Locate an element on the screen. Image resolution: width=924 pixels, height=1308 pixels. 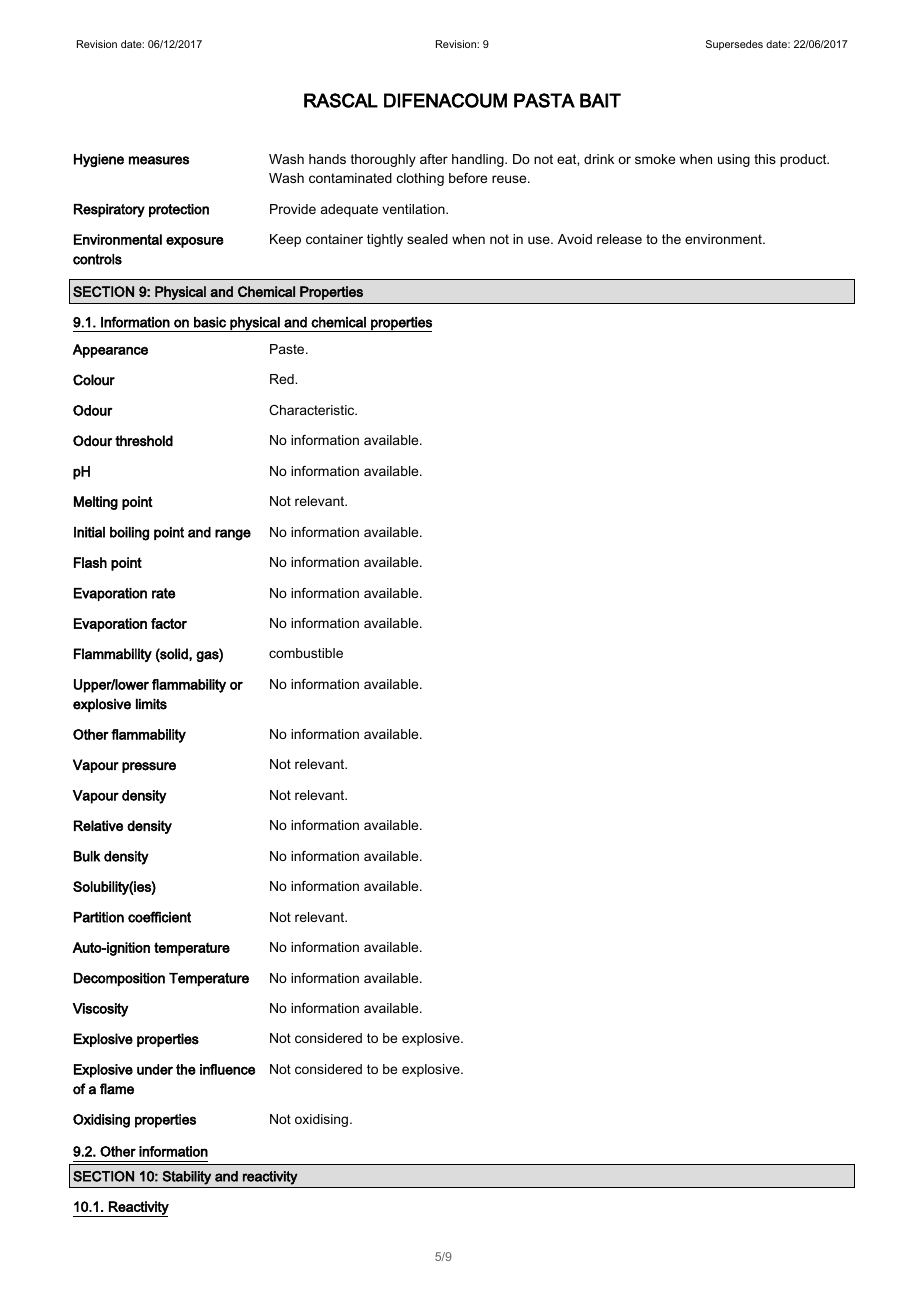
Characteristic is located at coordinates (313, 410).
